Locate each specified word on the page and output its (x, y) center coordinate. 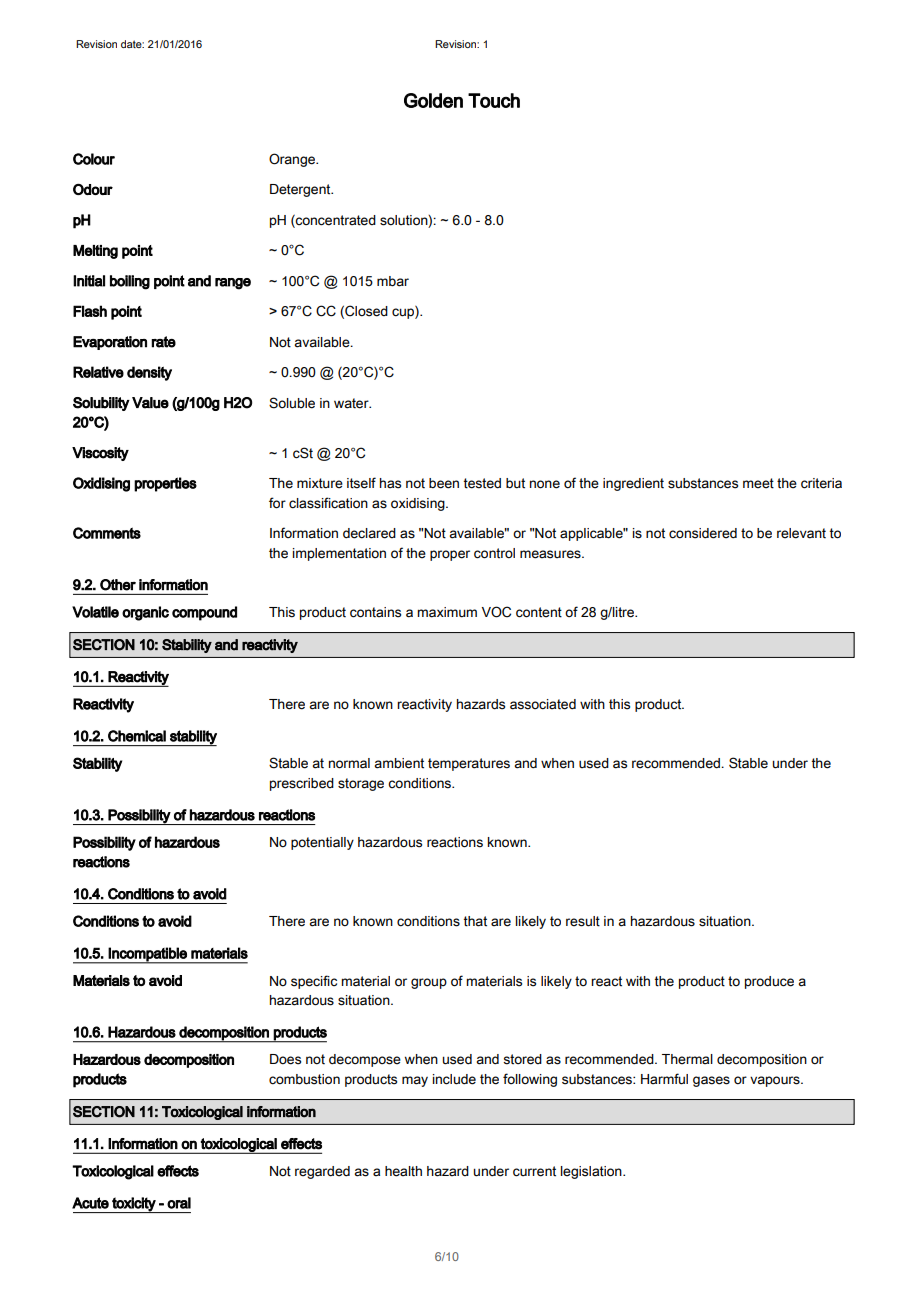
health (403, 1171)
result (583, 921)
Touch (494, 100)
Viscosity (100, 454)
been (444, 483)
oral (179, 1203)
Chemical (137, 736)
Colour (94, 159)
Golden (433, 100)
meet (758, 483)
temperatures (469, 764)
